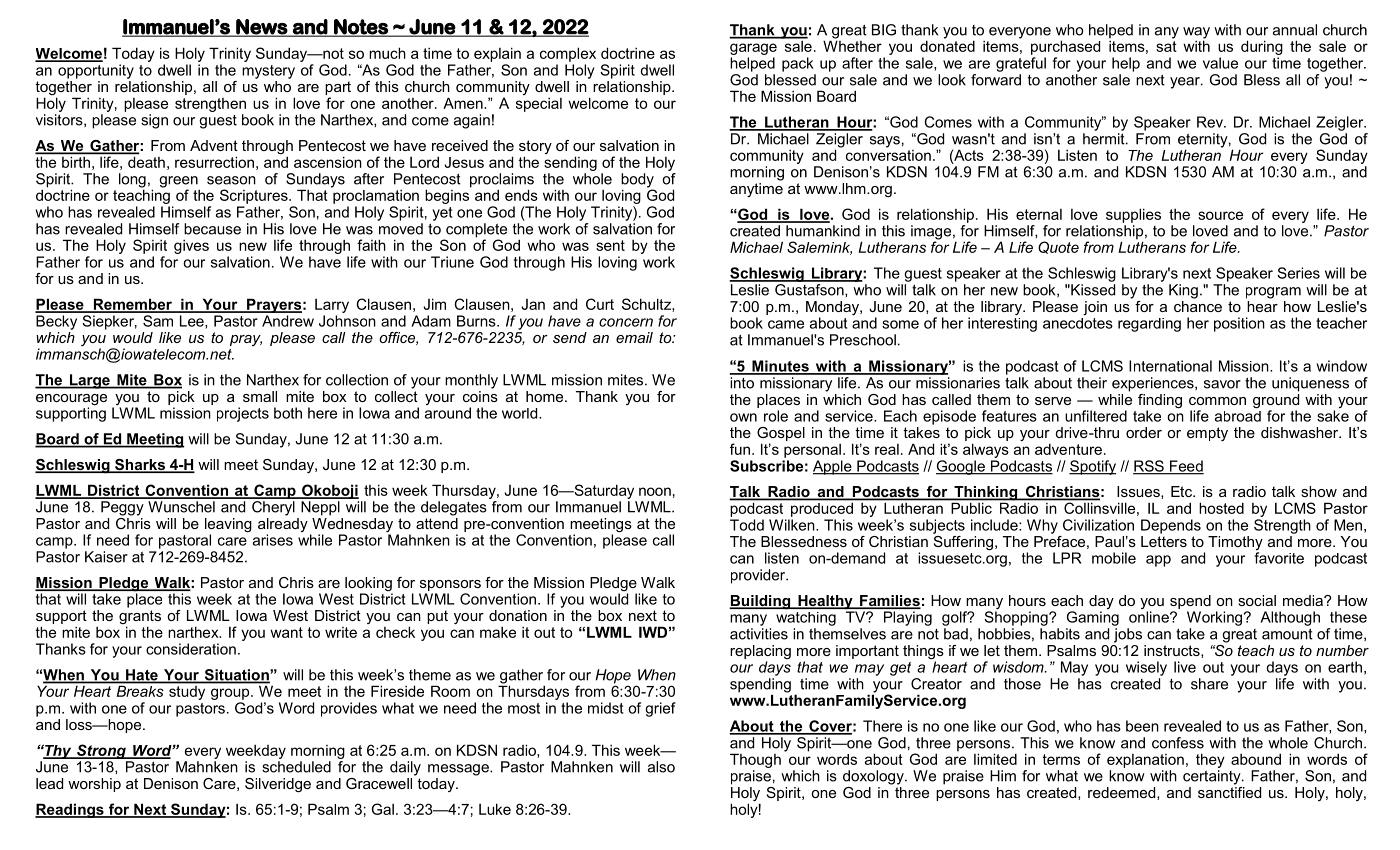 Image resolution: width=1400 pixels, height=850 pixels. I want to click on sanctified, so click(1229, 791).
